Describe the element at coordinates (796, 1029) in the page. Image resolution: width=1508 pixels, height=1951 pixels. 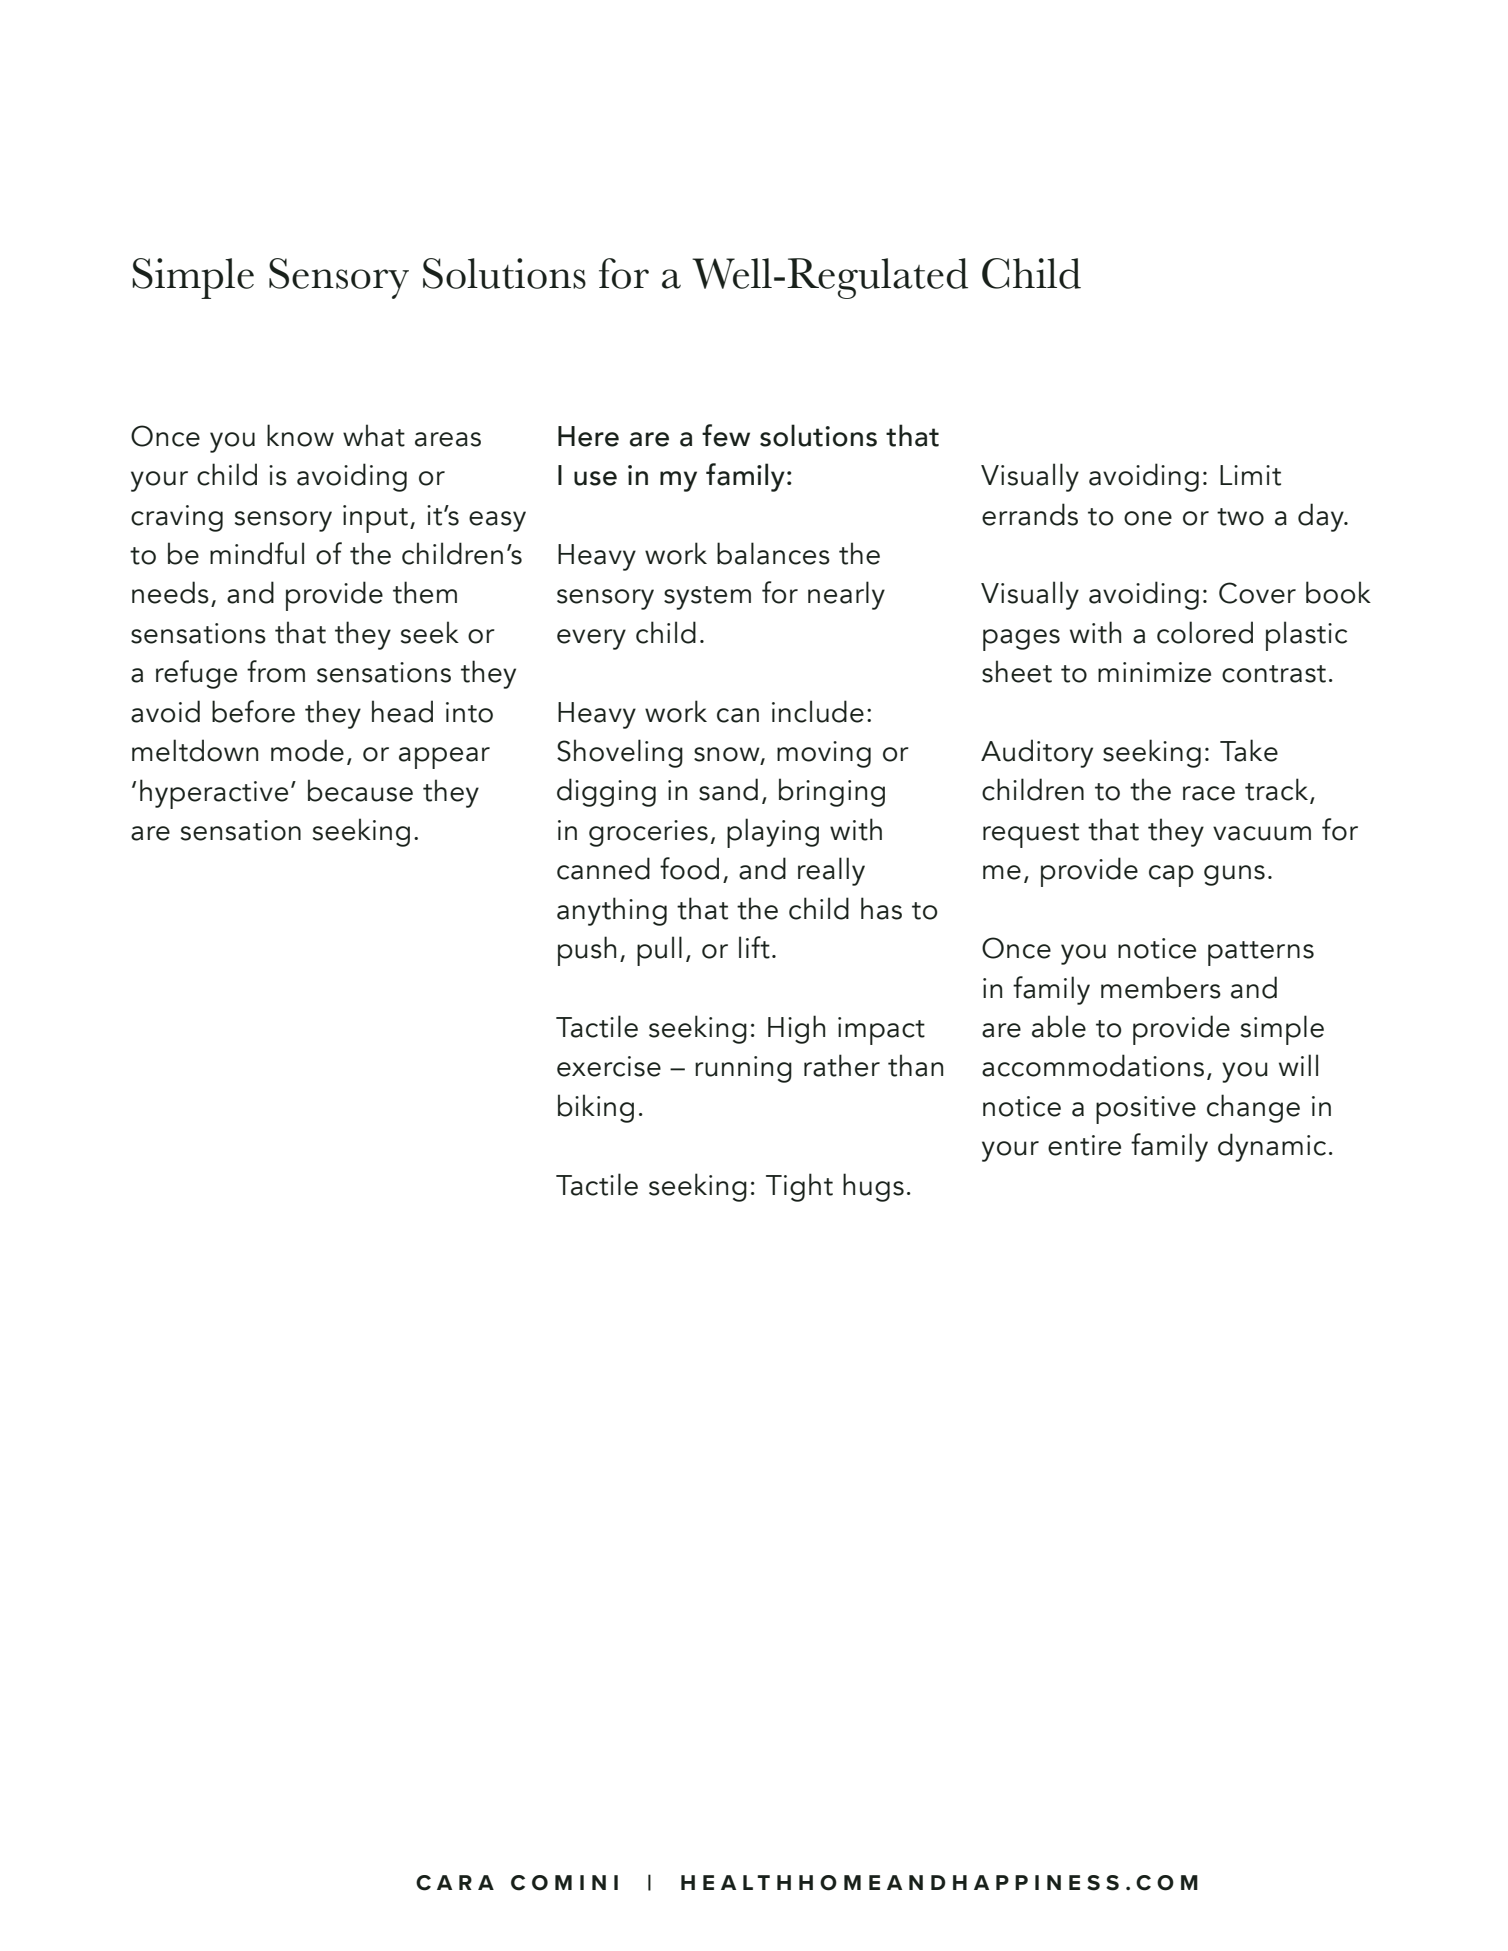
I see `High` at that location.
